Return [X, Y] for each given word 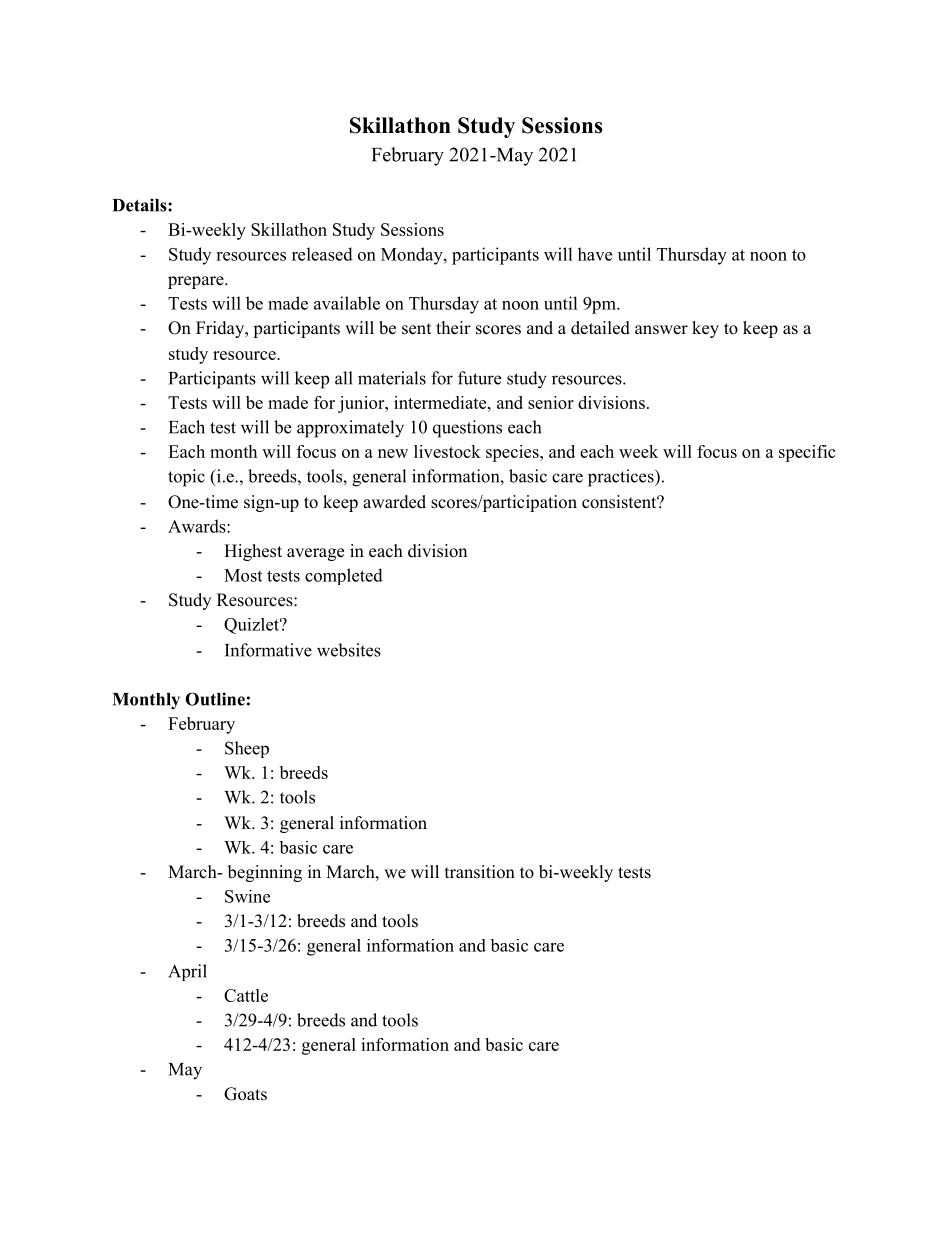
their [453, 328]
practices [622, 478]
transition [480, 872]
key [705, 329]
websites [349, 650]
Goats [245, 1094]
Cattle [246, 995]
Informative [268, 650]
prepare [197, 282]
